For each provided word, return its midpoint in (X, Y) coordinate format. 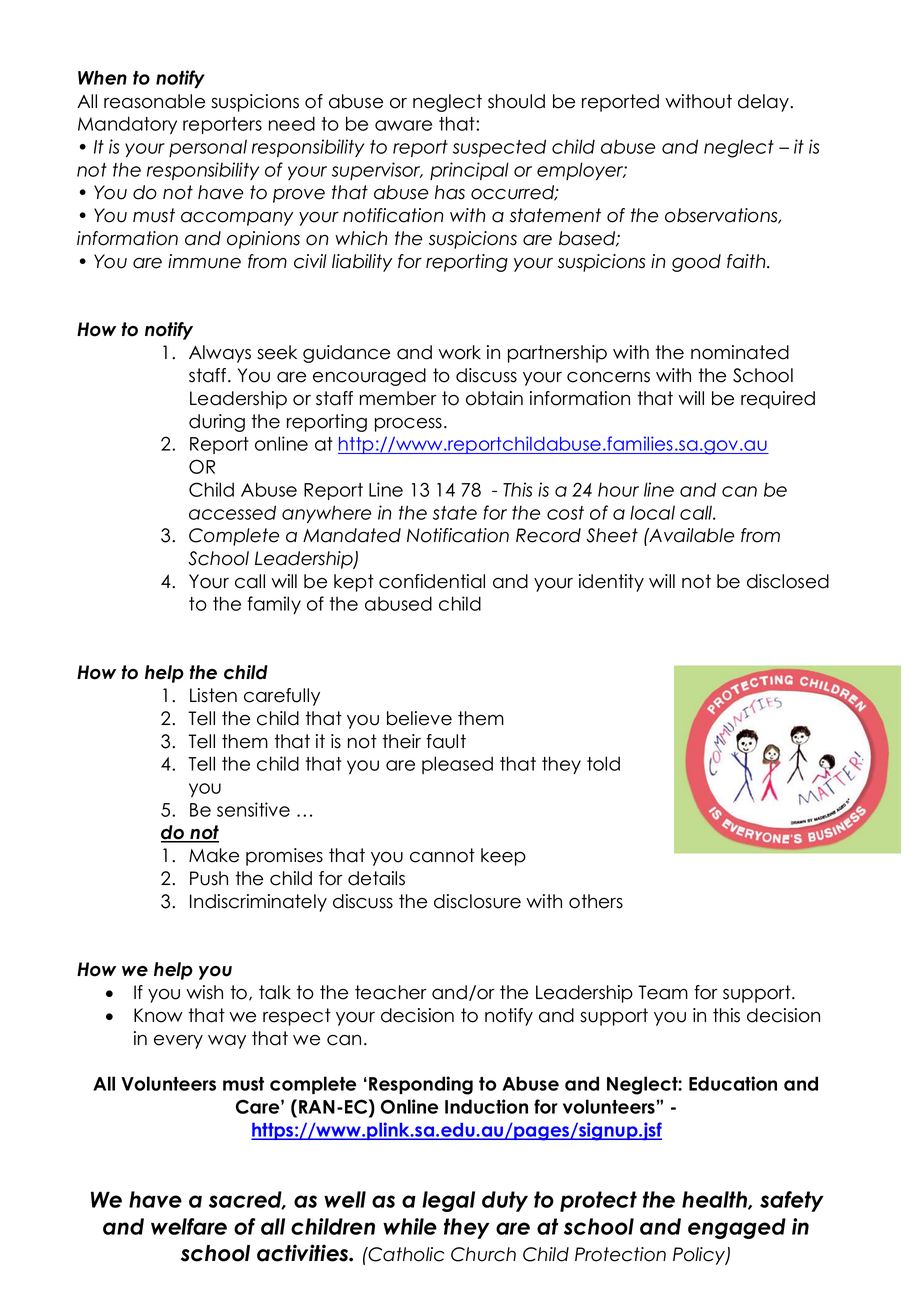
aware (403, 125)
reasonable (154, 101)
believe (419, 718)
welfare (189, 1226)
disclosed (788, 581)
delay (764, 103)
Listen (213, 695)
